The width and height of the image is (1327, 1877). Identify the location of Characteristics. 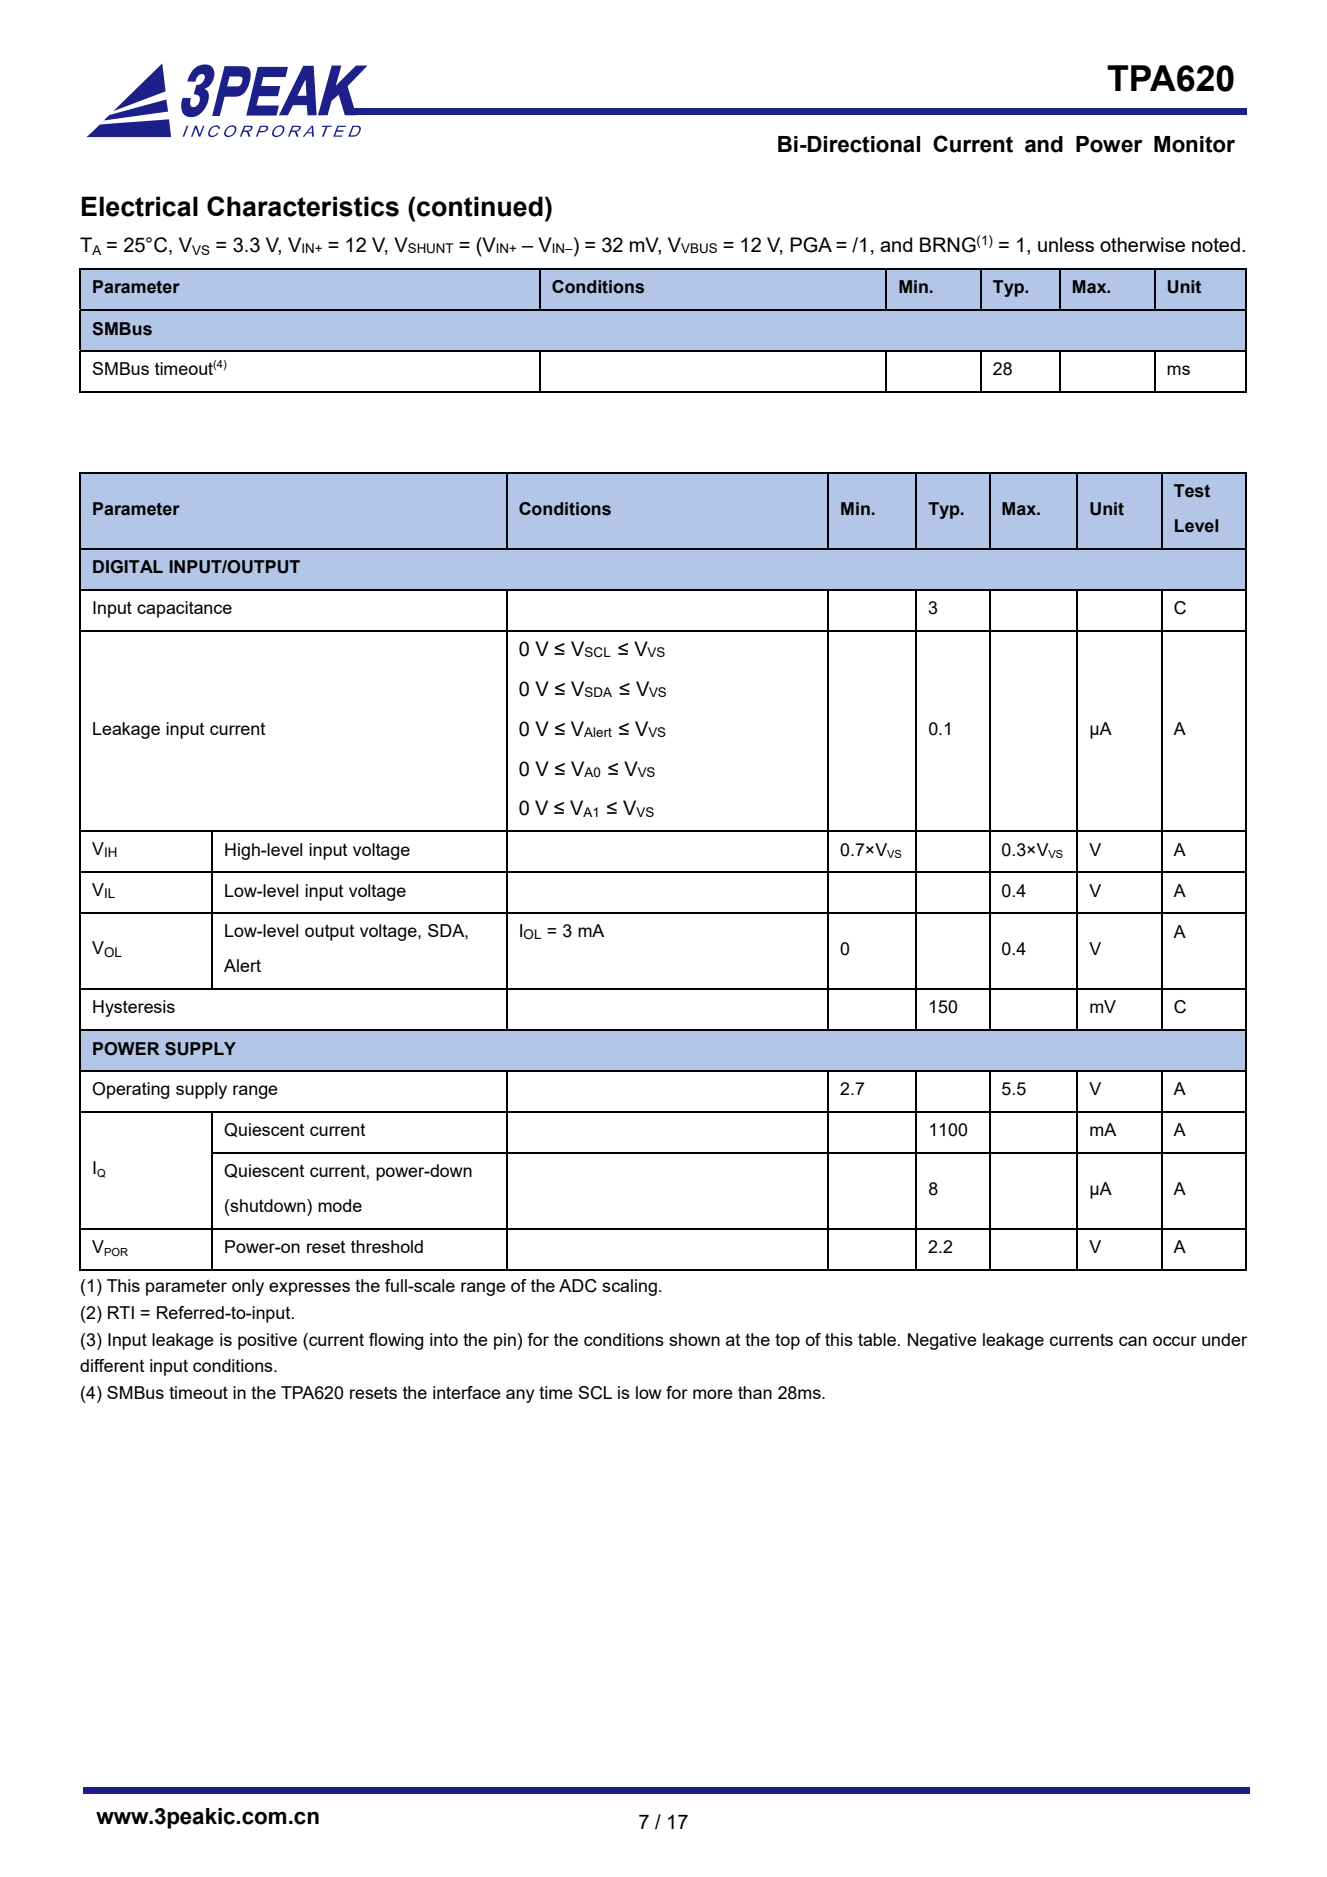
(303, 206).
